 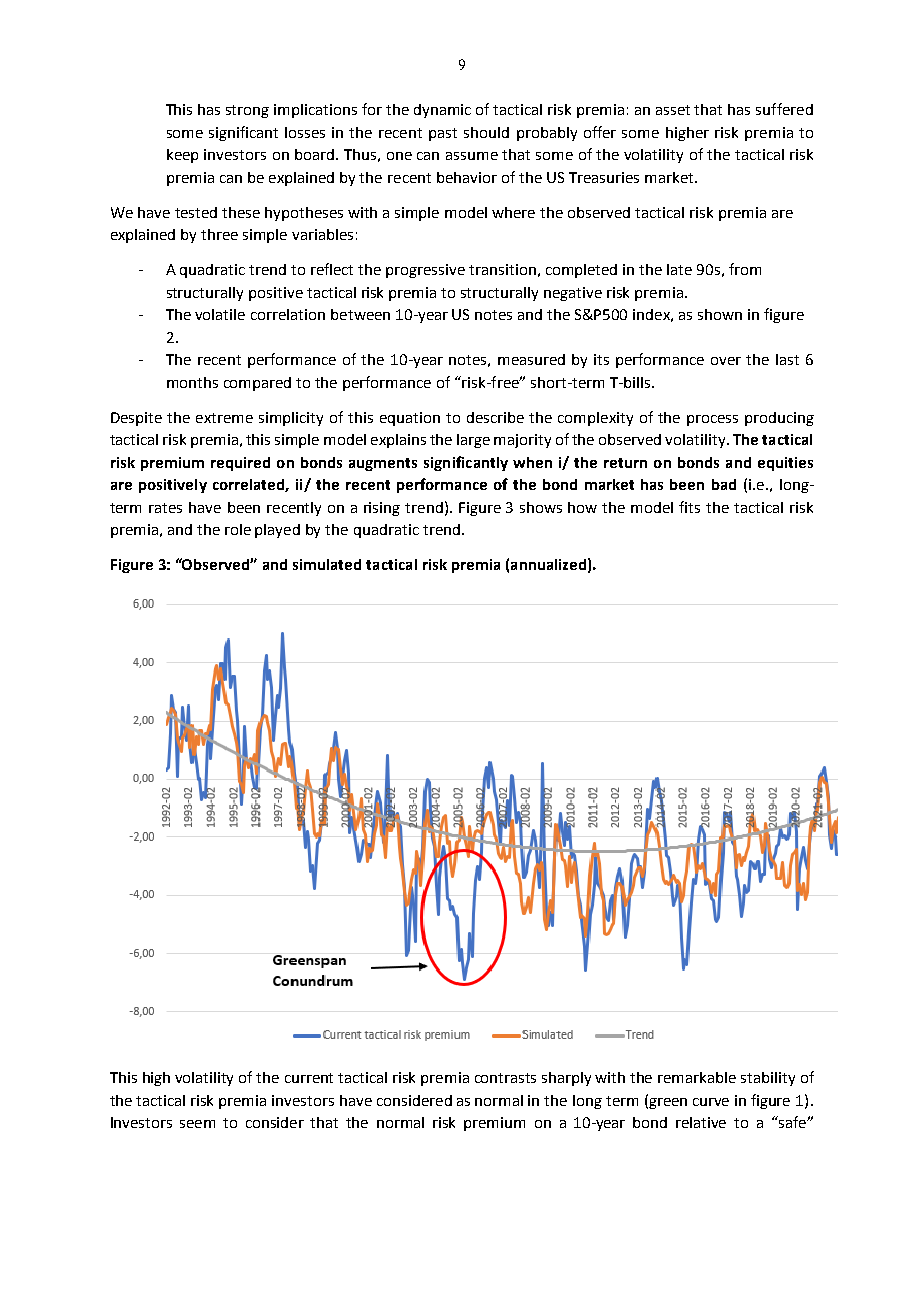 What do you see at coordinates (192, 382) in the image?
I see `months` at bounding box center [192, 382].
